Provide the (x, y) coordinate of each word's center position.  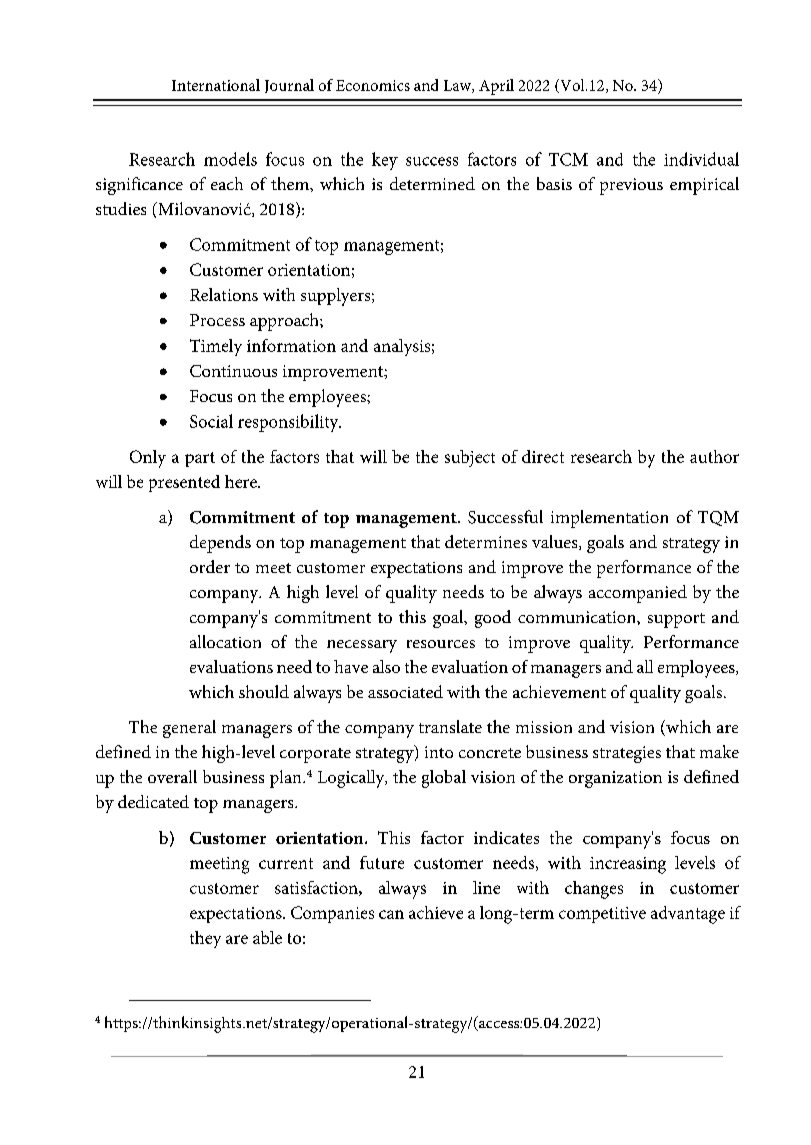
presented (184, 483)
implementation (609, 519)
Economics (373, 85)
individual (701, 159)
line (486, 887)
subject (470, 458)
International (216, 85)
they (205, 939)
